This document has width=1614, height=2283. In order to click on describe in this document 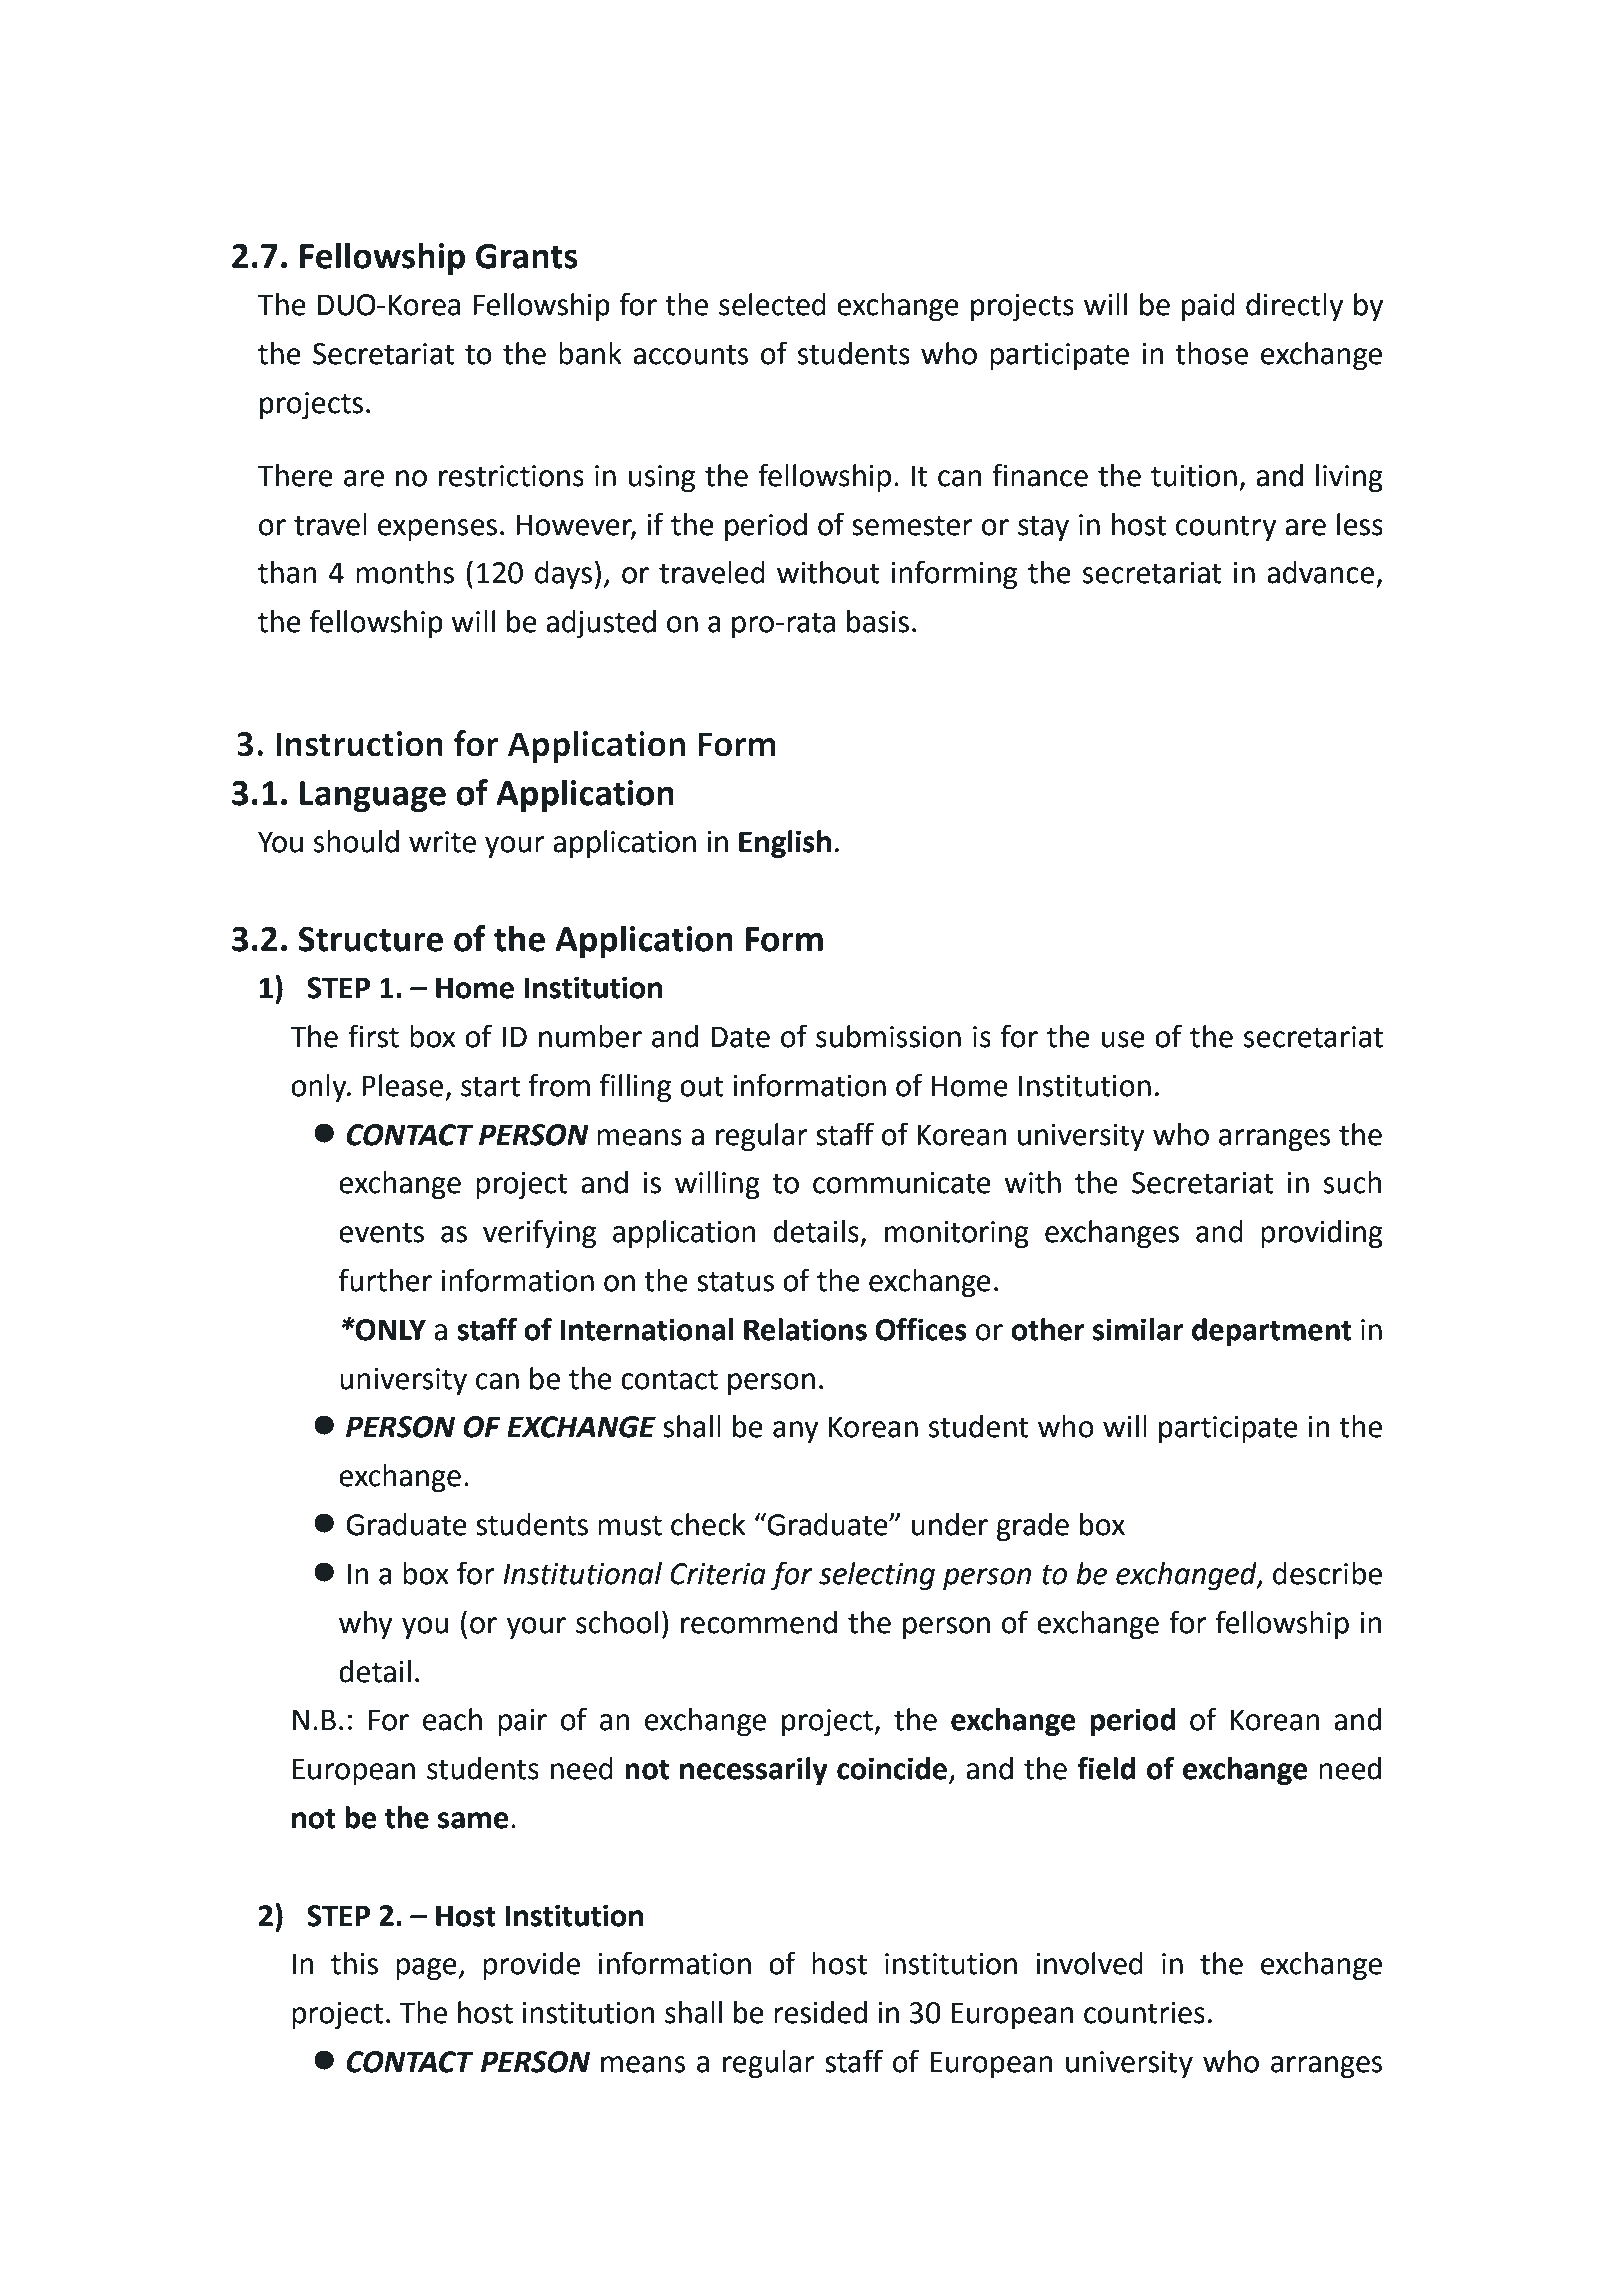, I will do `click(1327, 1573)`.
